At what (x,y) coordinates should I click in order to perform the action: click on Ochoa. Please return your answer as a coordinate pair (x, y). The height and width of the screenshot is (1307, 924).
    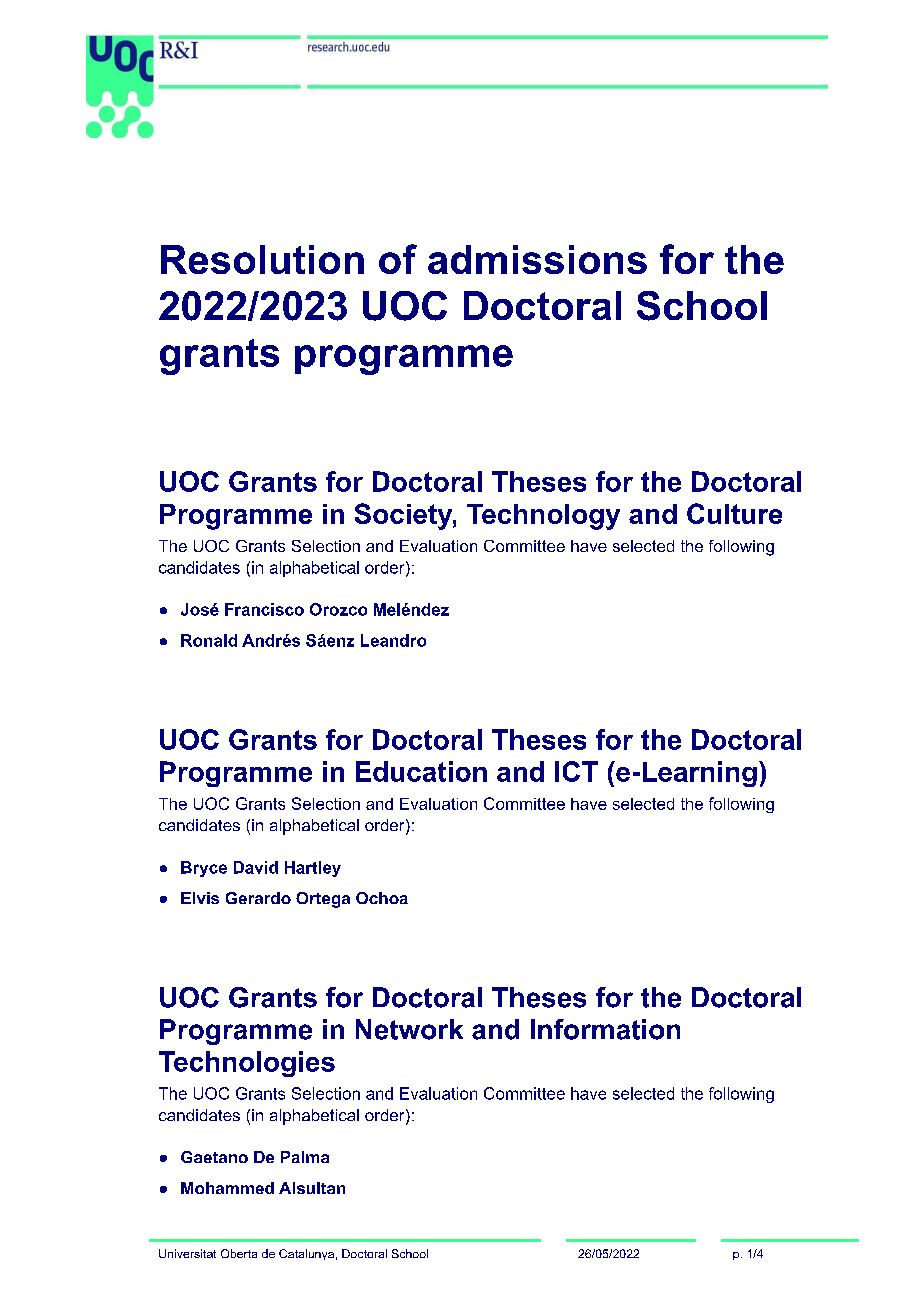
    Looking at the image, I should click on (382, 898).
